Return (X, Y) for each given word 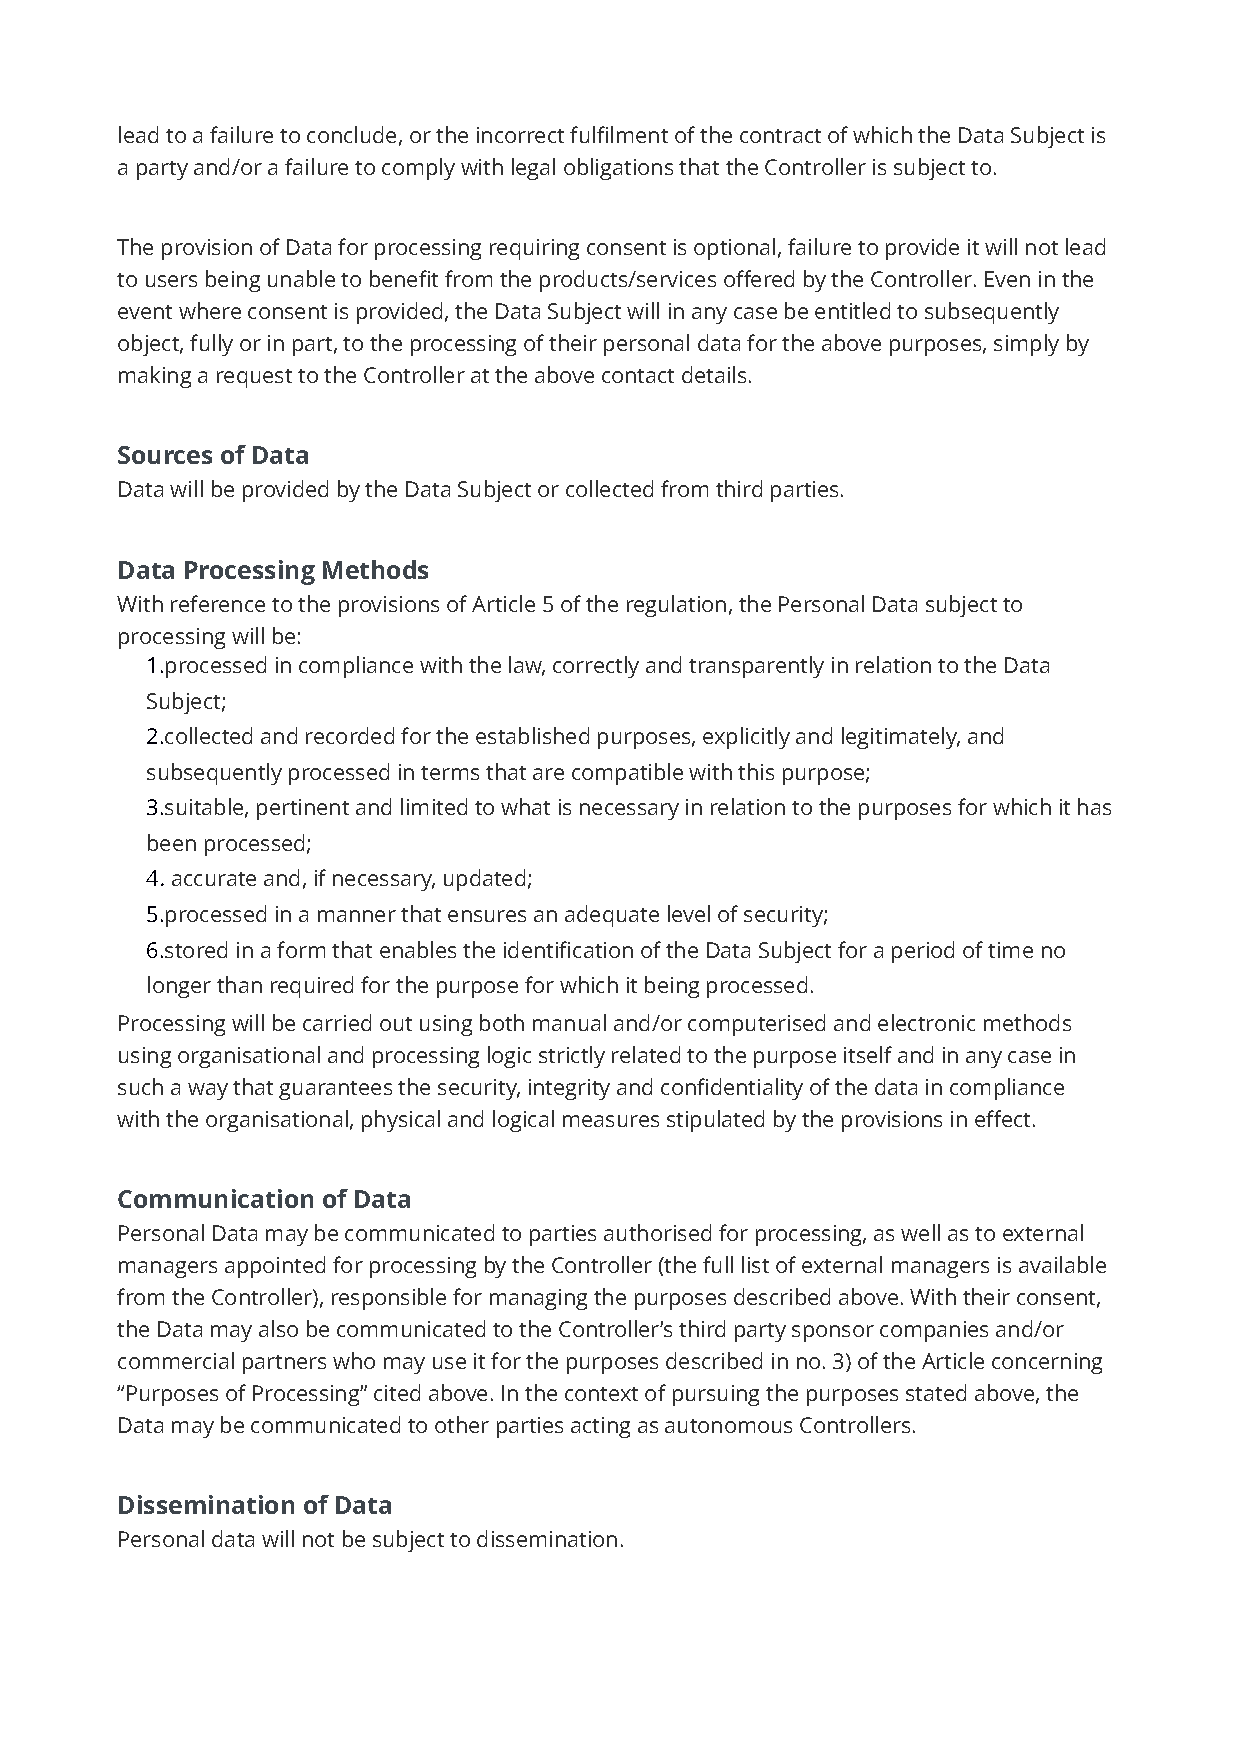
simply (1026, 345)
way (208, 1091)
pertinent (303, 809)
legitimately (901, 738)
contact (638, 376)
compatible (627, 774)
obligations (618, 169)
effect (1004, 1118)
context (601, 1394)
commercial (176, 1360)
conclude (351, 134)
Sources (165, 455)
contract (780, 136)
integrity (569, 1089)
